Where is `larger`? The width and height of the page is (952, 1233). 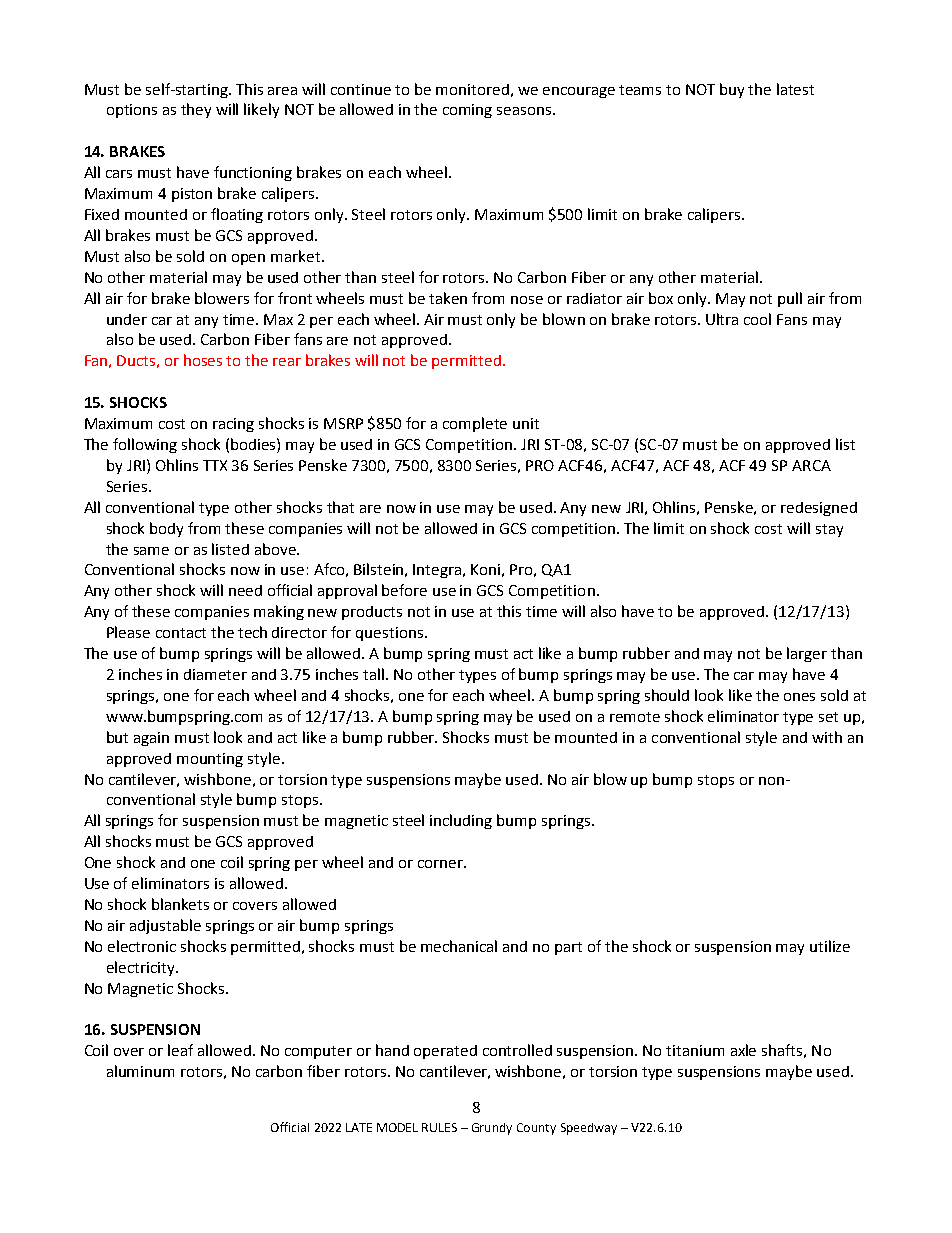 larger is located at coordinates (807, 654).
